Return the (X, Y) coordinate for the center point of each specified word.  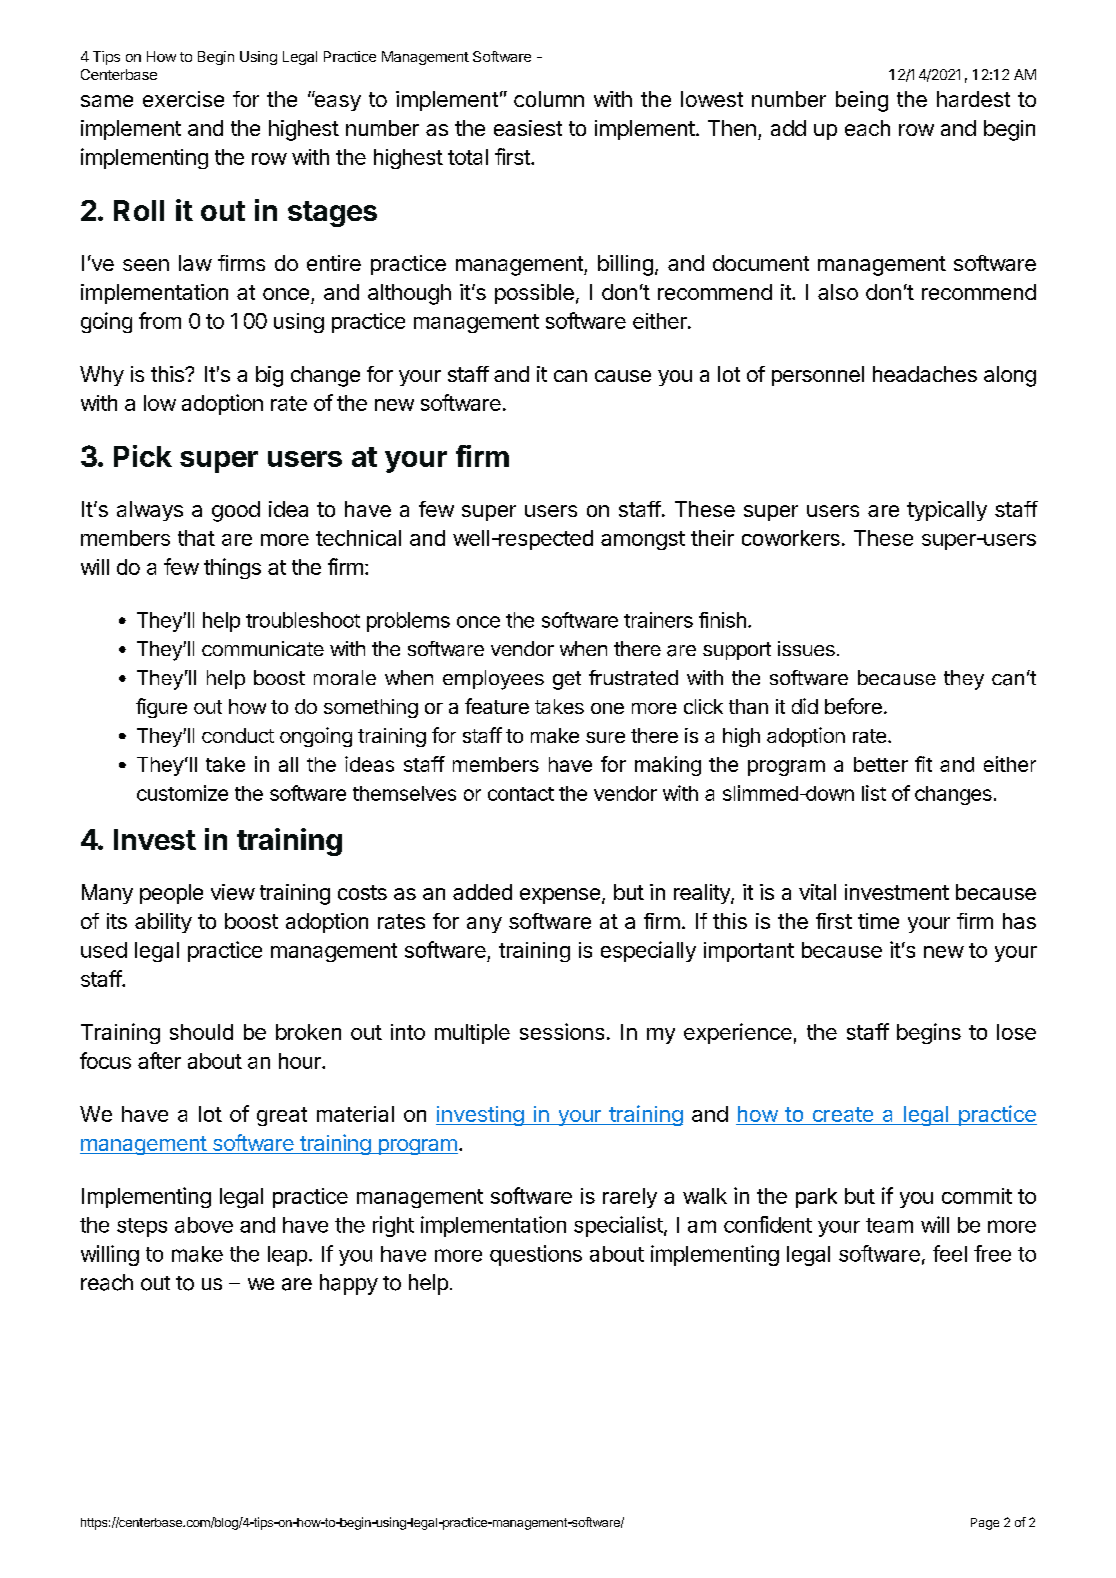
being (862, 101)
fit (923, 764)
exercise (183, 99)
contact (521, 794)
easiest (528, 128)
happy (349, 1284)
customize (182, 793)
